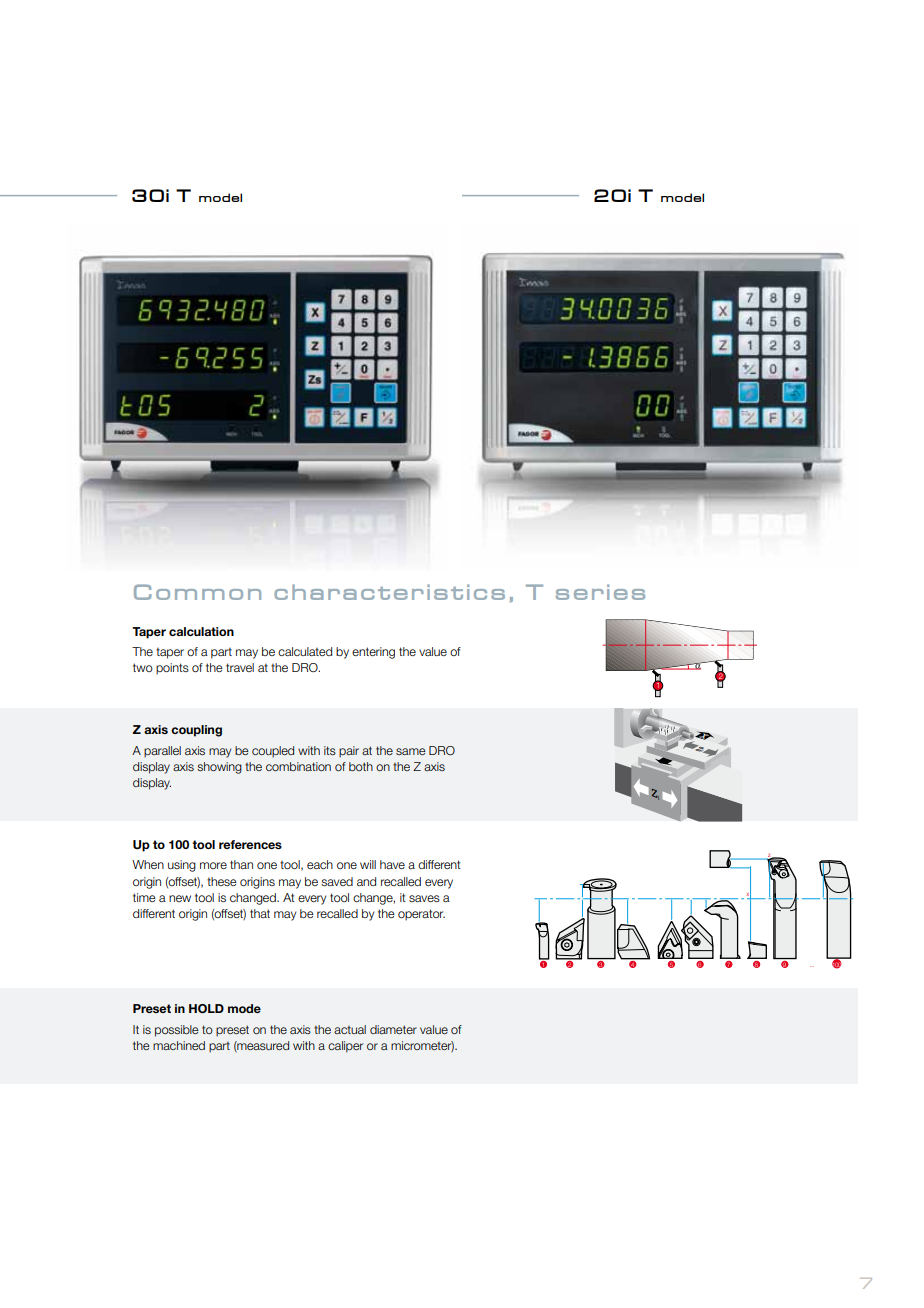 This page has height=1308, width=924. What do you see at coordinates (373, 653) in the page?
I see `entering` at bounding box center [373, 653].
